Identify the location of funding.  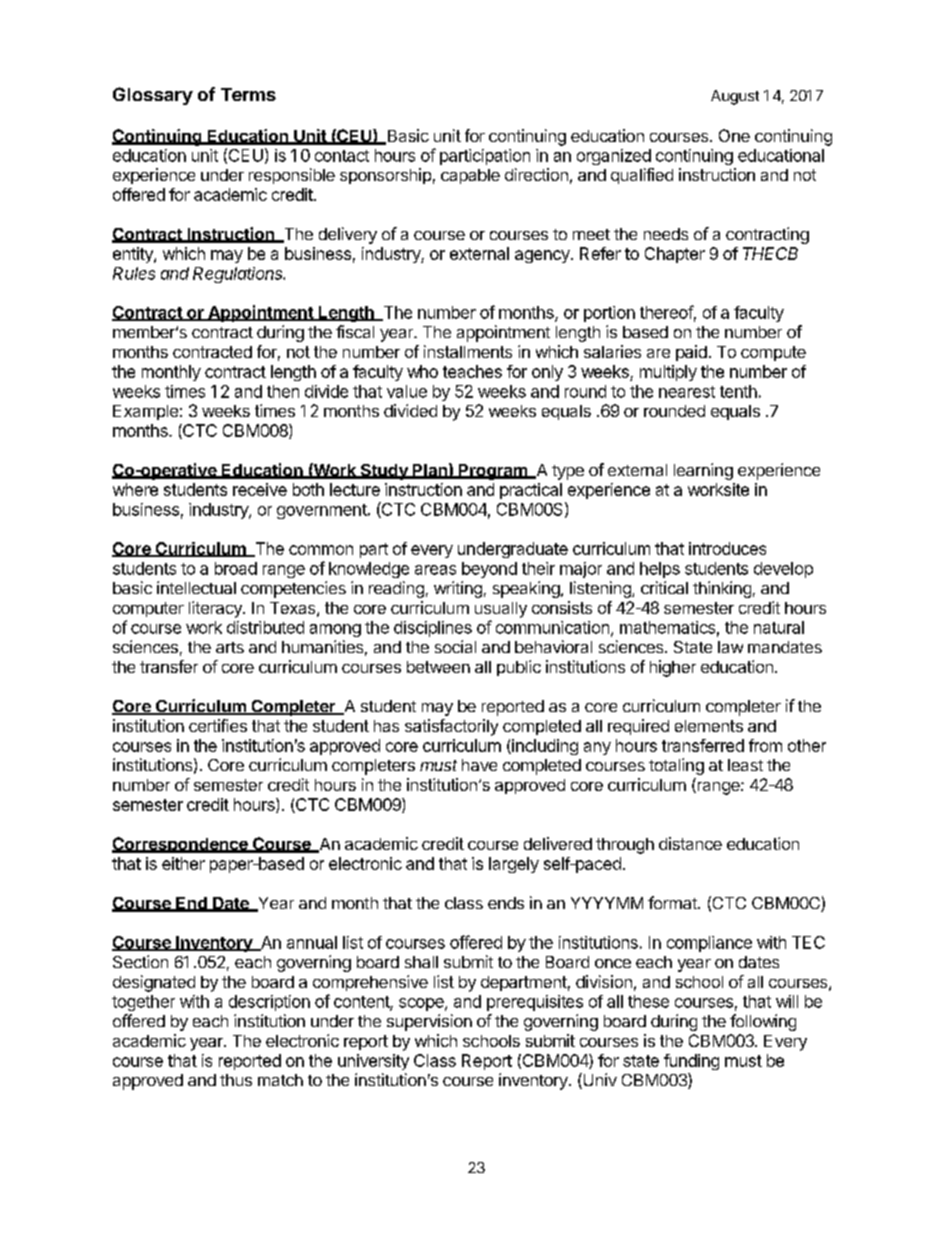
(691, 1062).
